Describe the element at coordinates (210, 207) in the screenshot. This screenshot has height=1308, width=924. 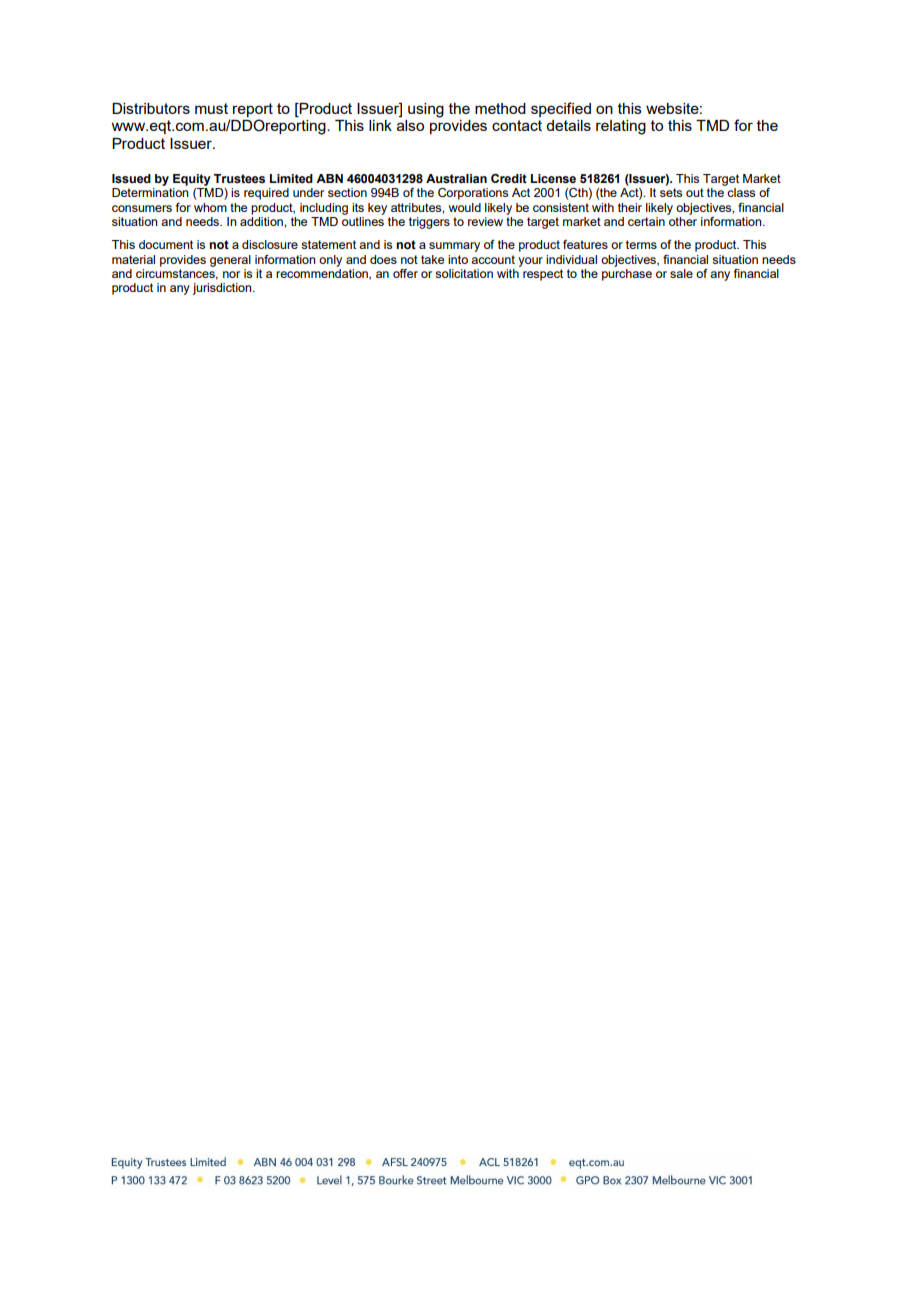
I see `whom` at that location.
